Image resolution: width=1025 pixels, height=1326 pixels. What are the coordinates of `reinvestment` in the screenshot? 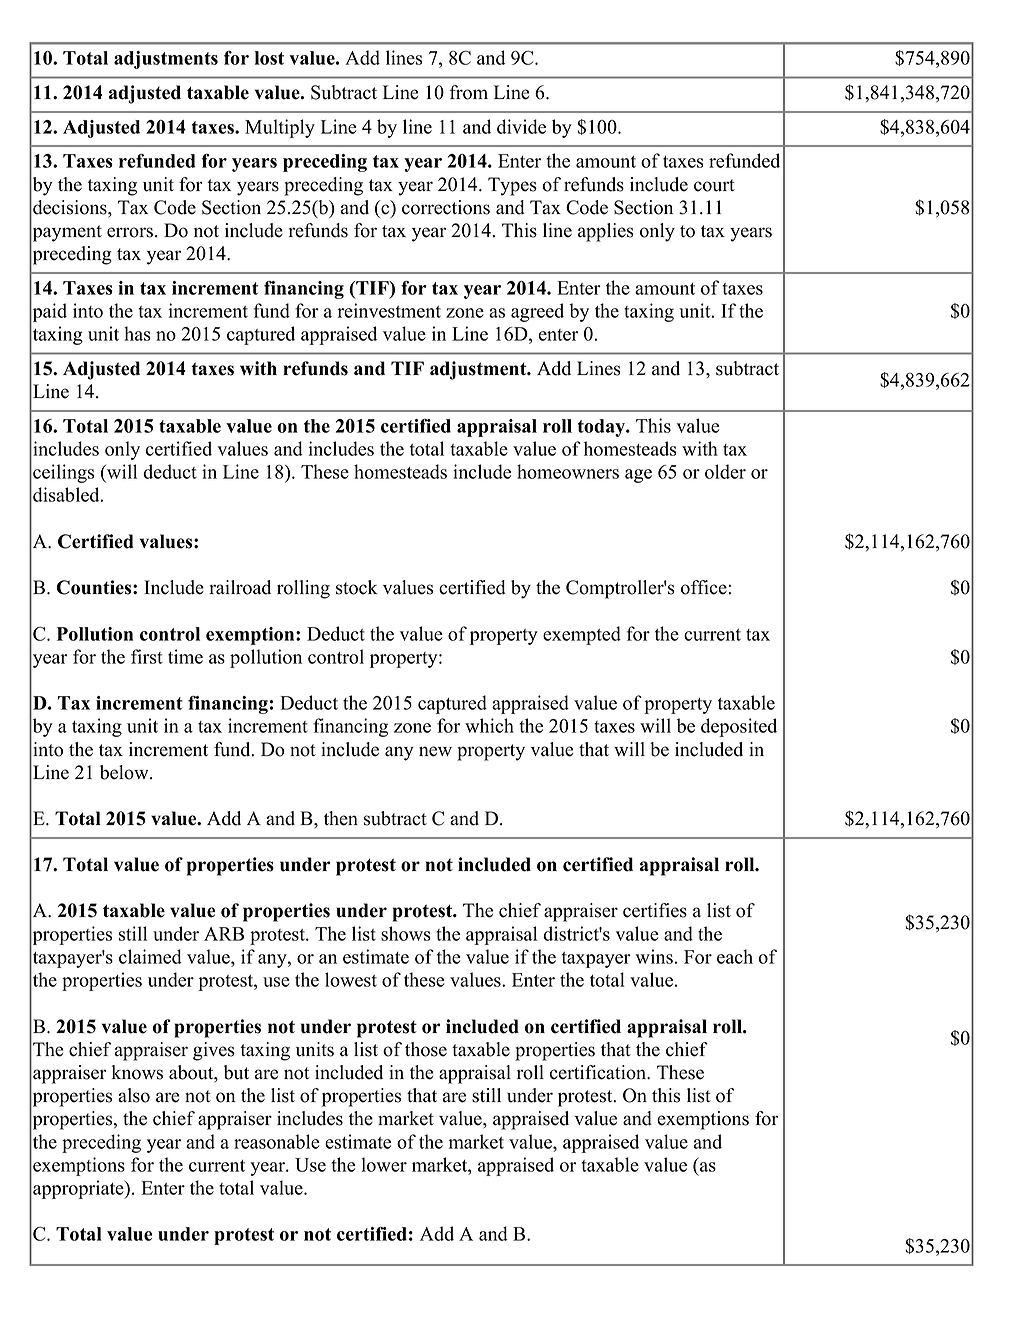 It's located at (389, 310).
